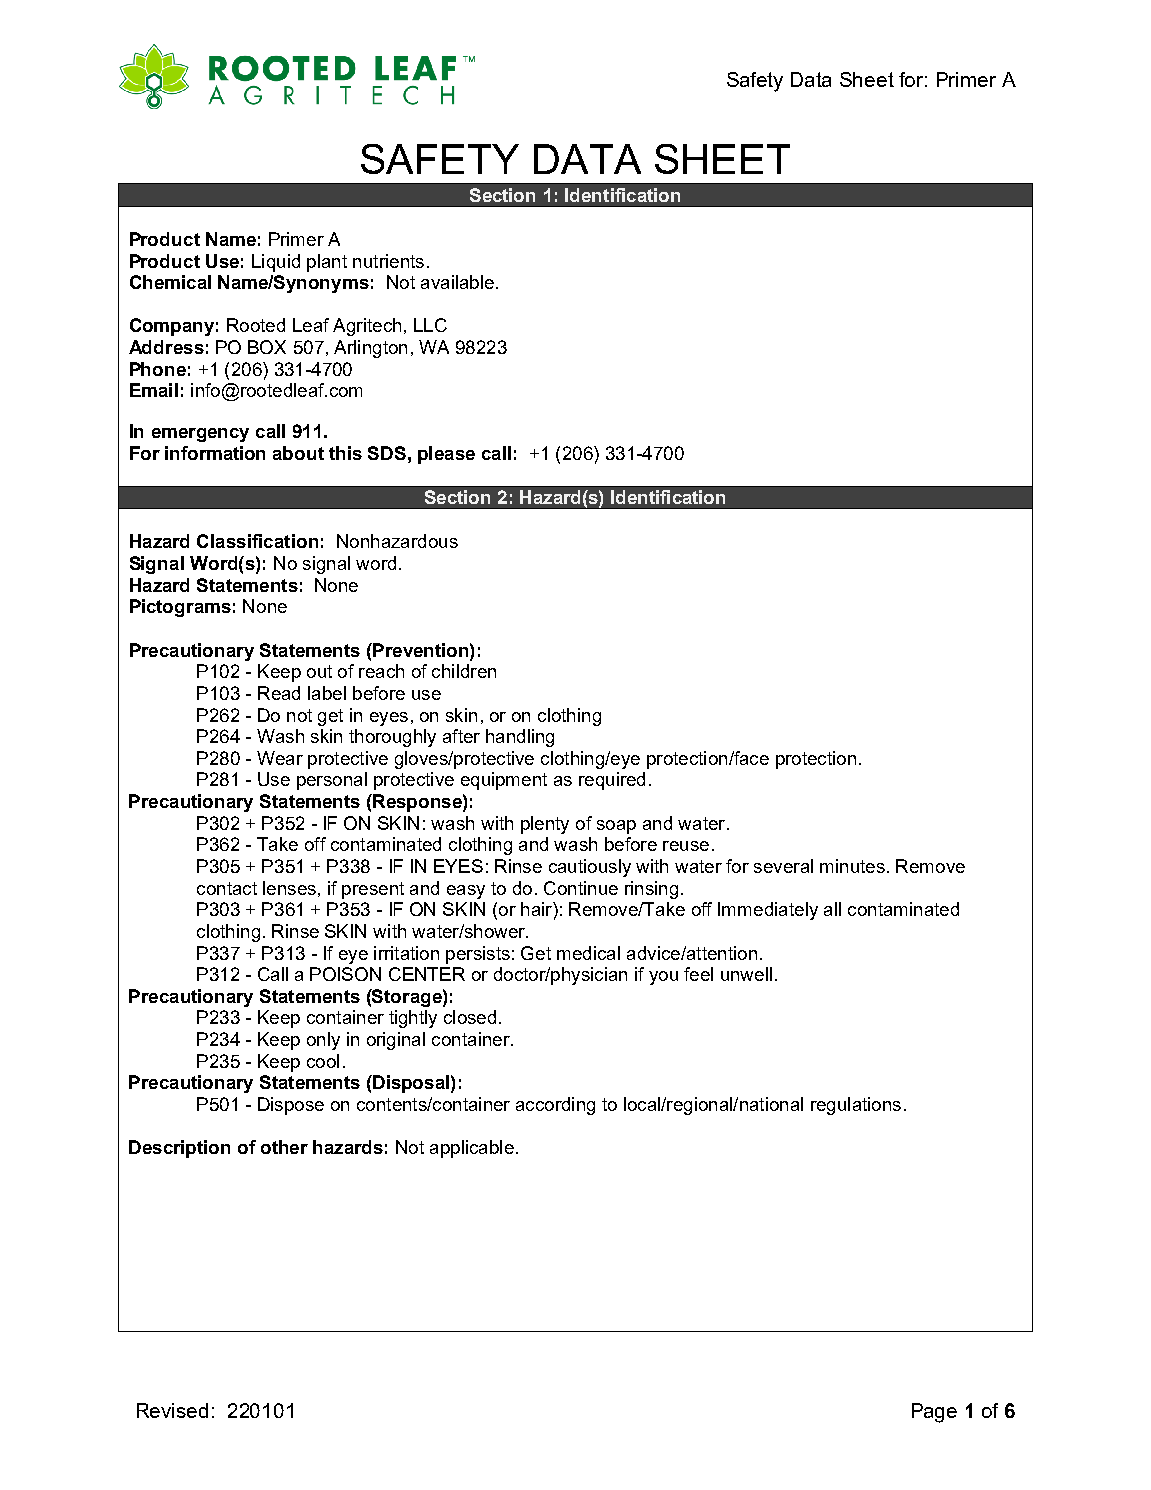 This image has height=1490, width=1151. I want to click on Revised, so click(172, 1410).
